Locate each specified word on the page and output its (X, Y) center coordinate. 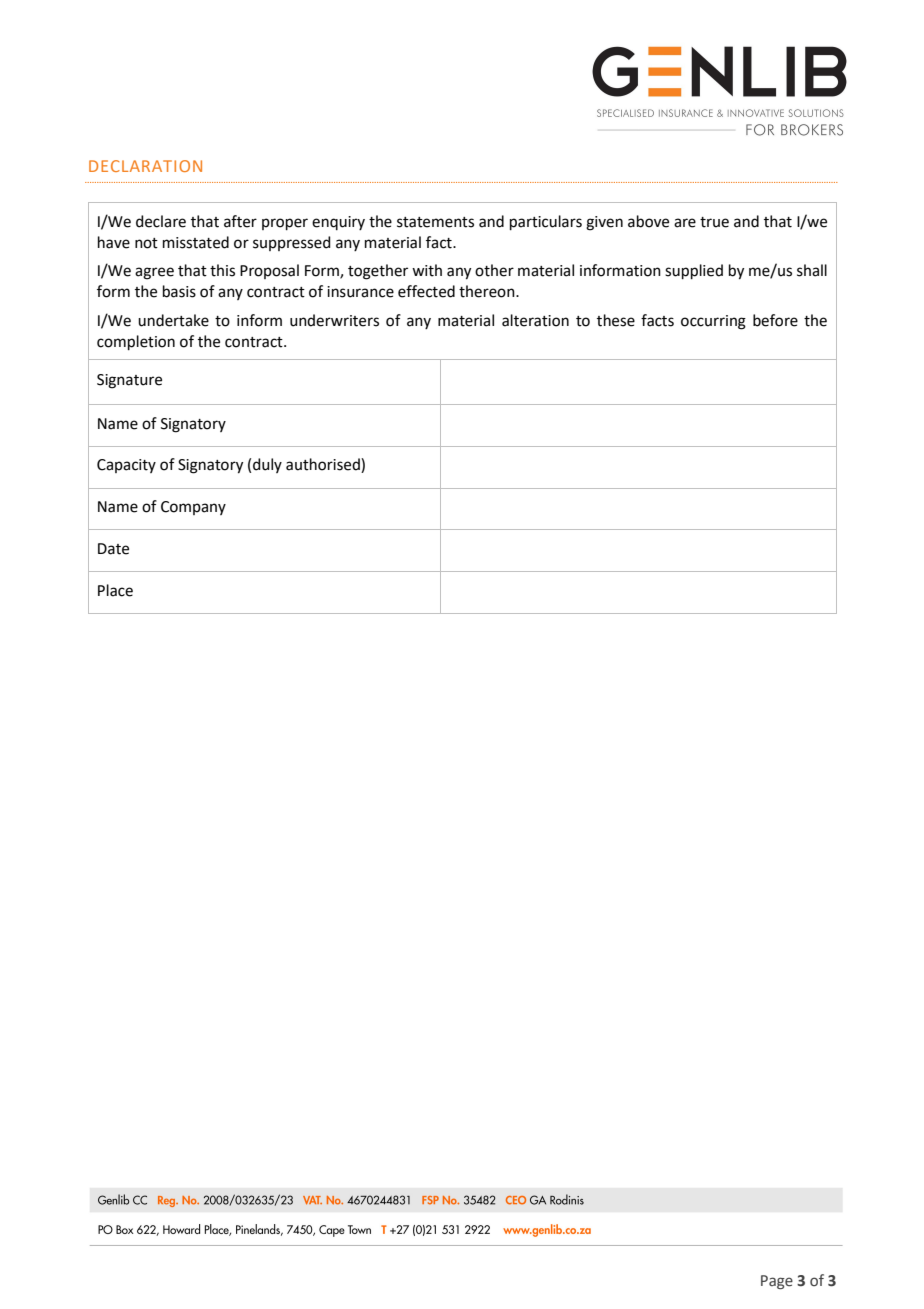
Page (777, 1282)
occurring (713, 322)
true (714, 222)
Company (193, 508)
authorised (324, 465)
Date (113, 549)
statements (435, 222)
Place (115, 590)
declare (161, 221)
